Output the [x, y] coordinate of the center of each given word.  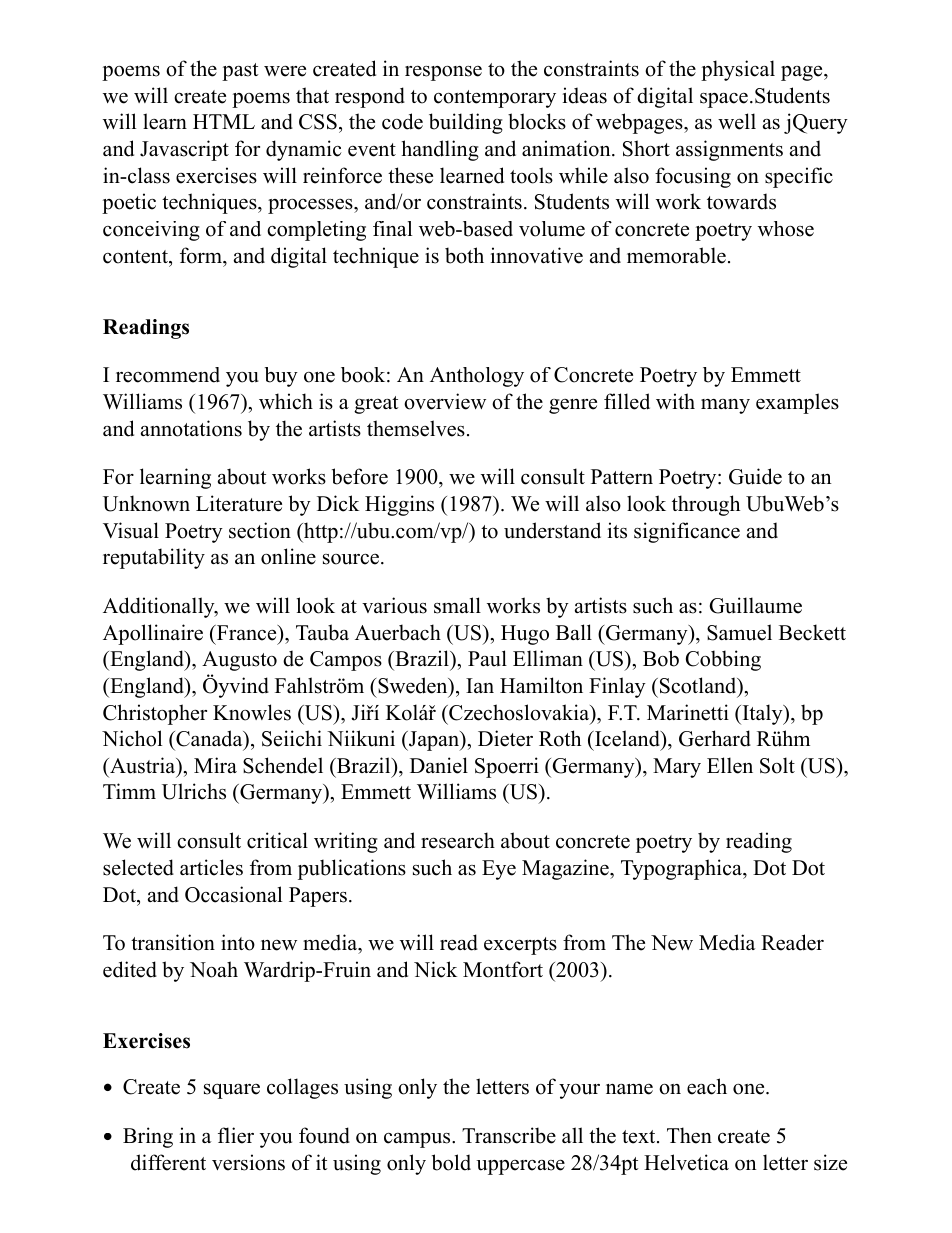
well [737, 121]
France [246, 633]
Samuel [739, 632]
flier [236, 1135]
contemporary [495, 99]
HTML [224, 121]
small [457, 605]
